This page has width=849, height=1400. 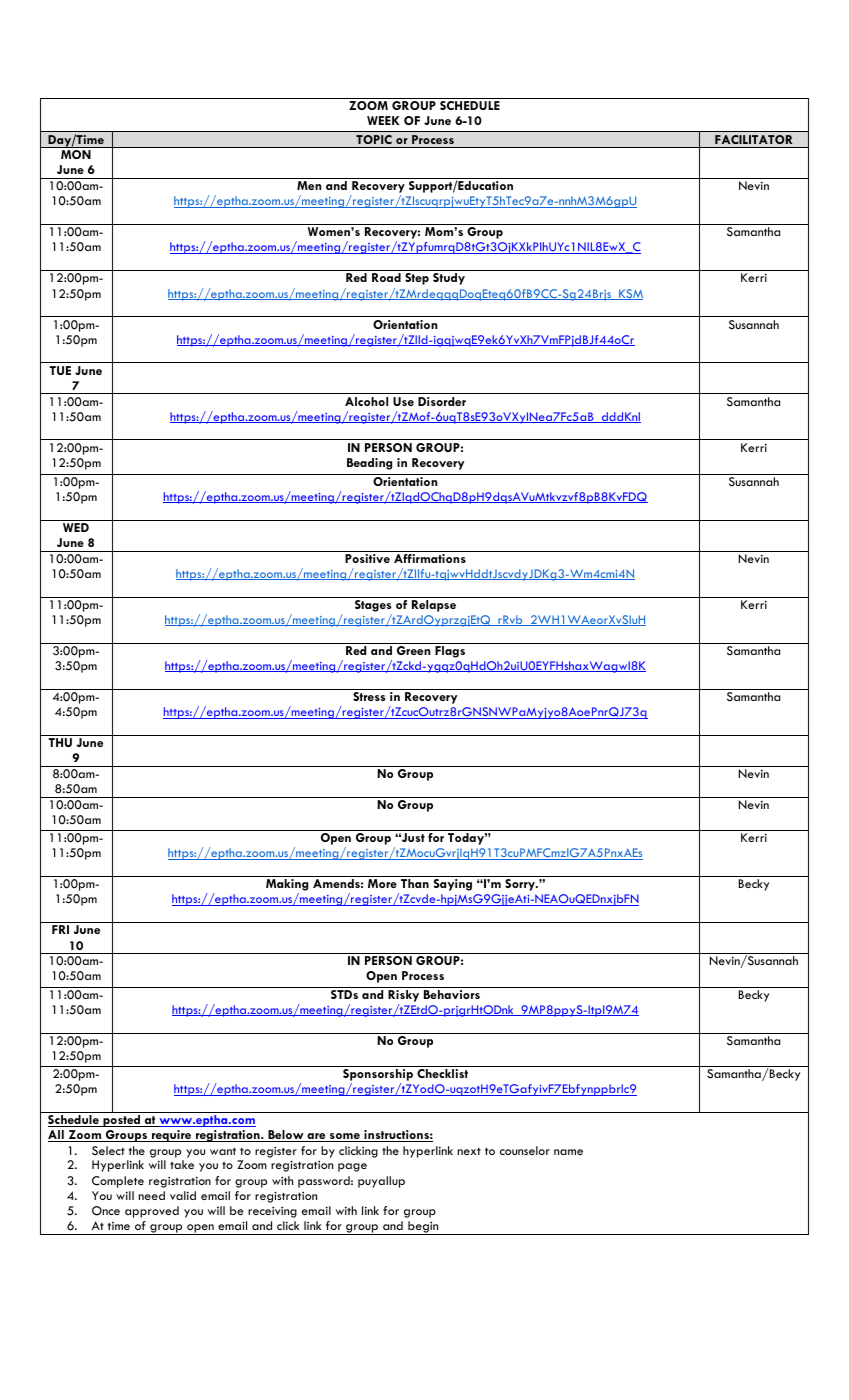 I want to click on Affirmations, so click(x=430, y=558).
